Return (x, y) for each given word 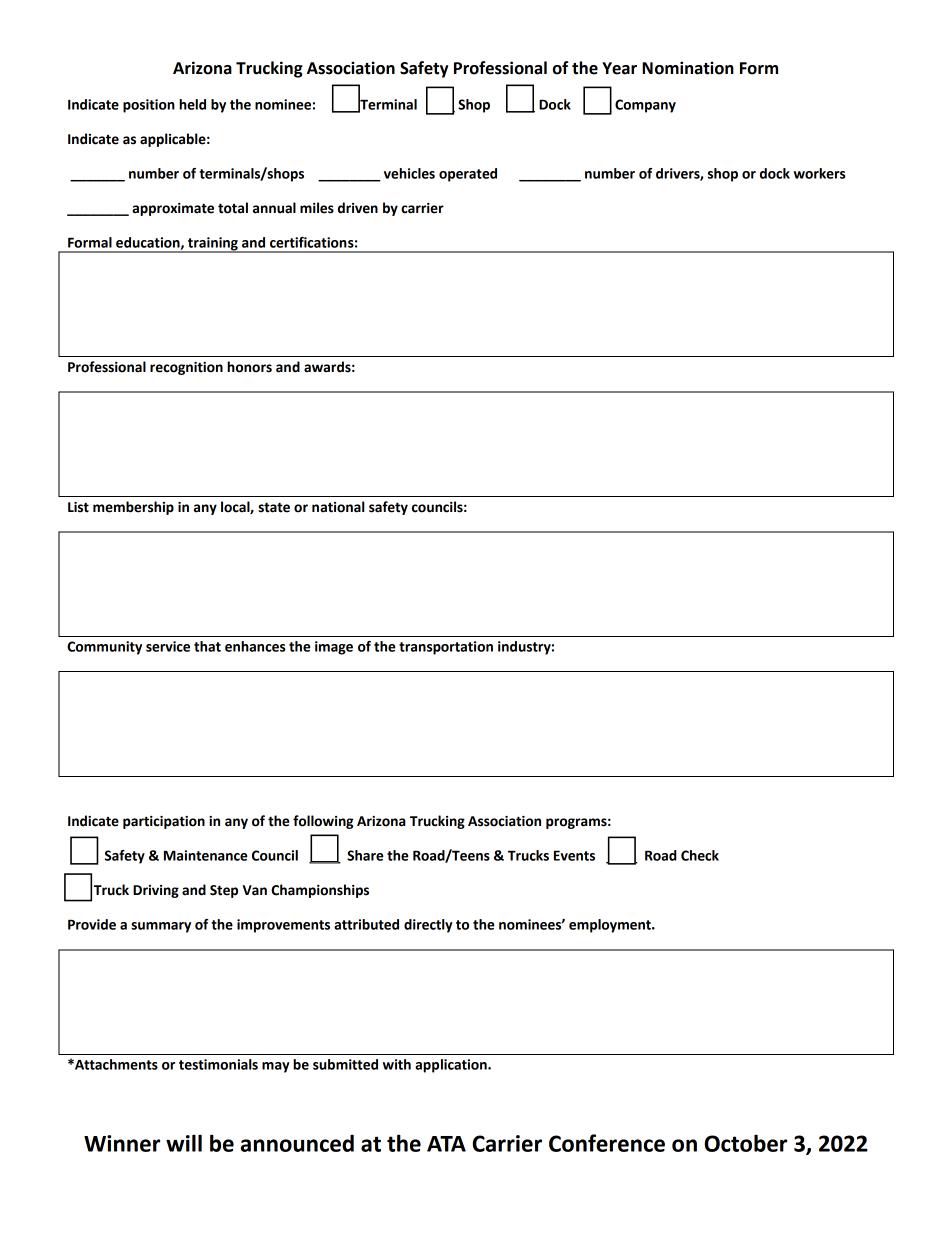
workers (820, 173)
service (168, 646)
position (149, 106)
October (745, 1143)
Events (574, 855)
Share (365, 855)
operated (468, 175)
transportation (446, 648)
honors (249, 367)
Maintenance (206, 855)
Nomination (688, 68)
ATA (446, 1144)
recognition (186, 368)
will (184, 1143)
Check (700, 855)
